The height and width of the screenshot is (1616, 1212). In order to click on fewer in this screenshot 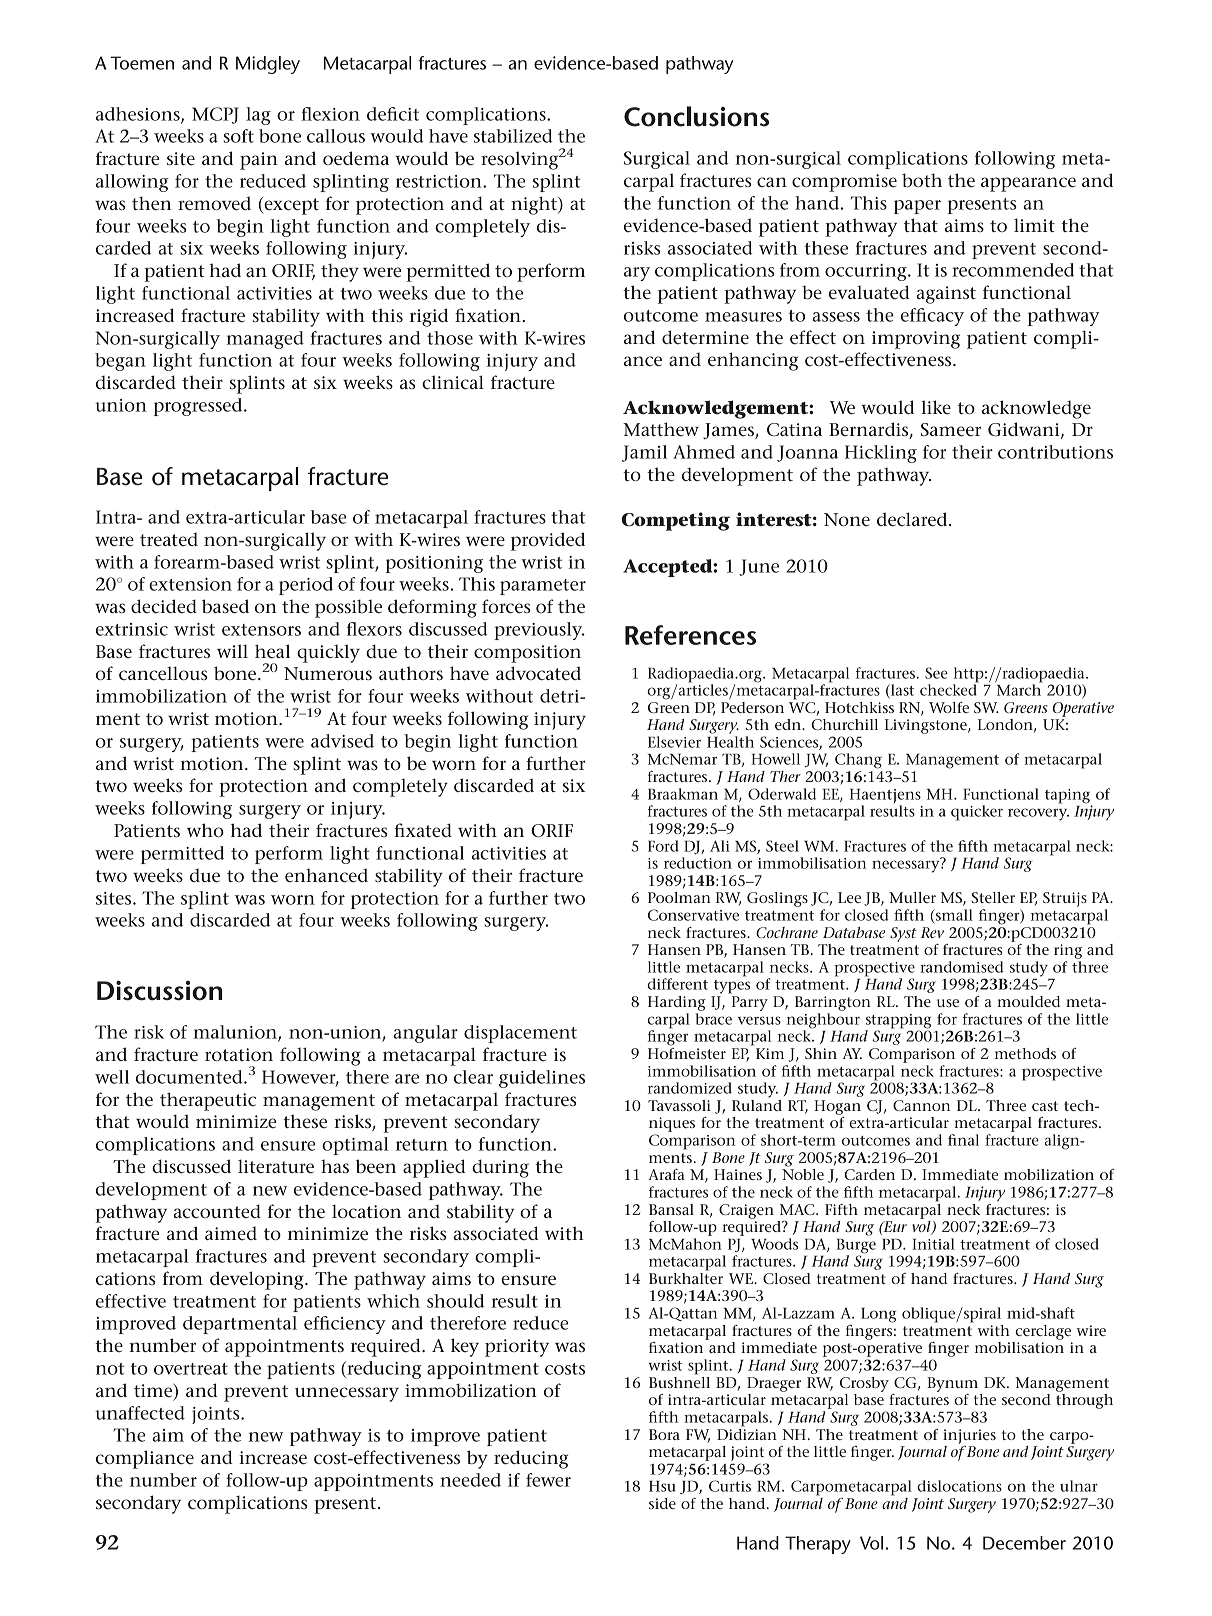, I will do `click(548, 1480)`.
